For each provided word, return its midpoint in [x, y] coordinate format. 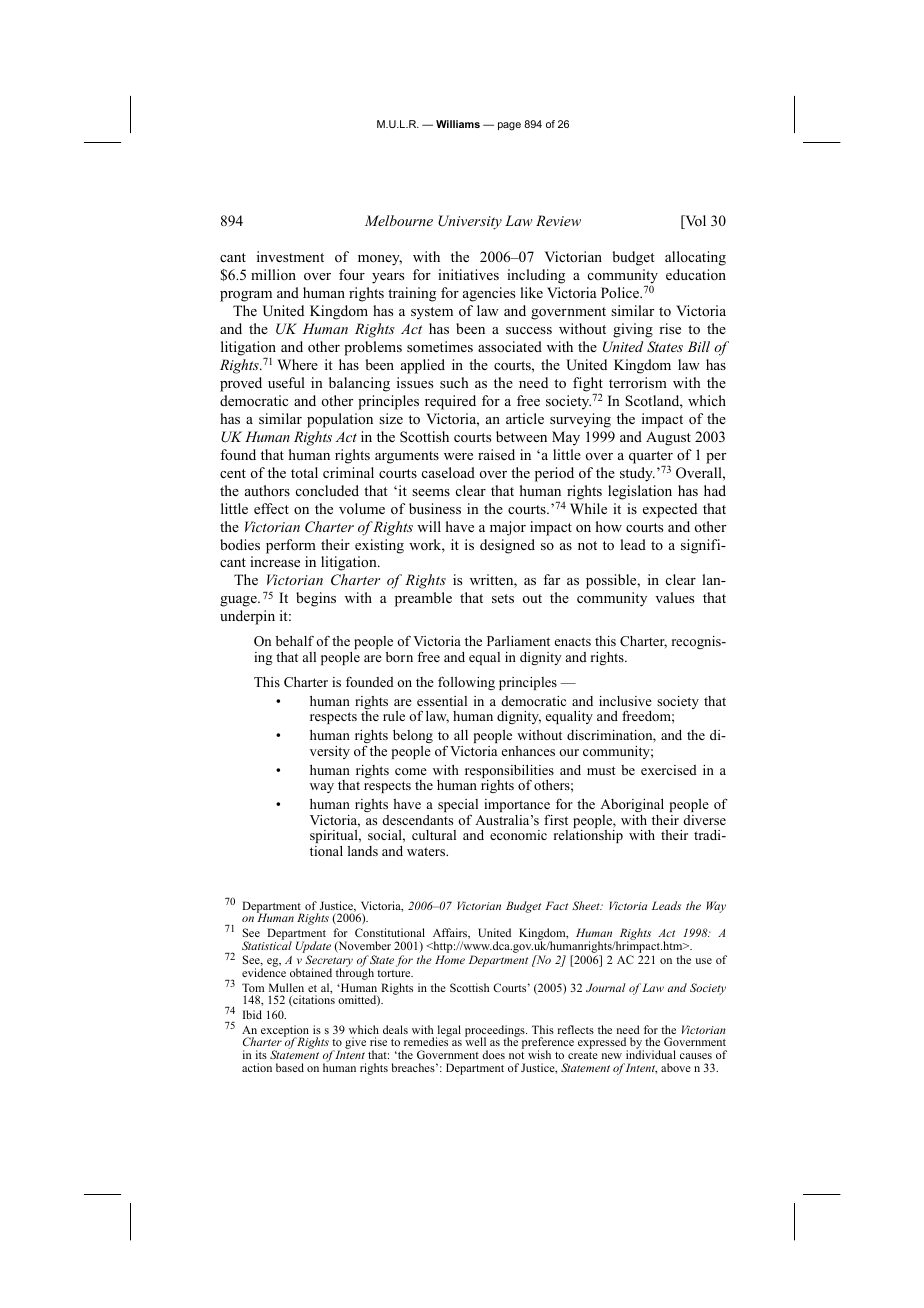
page [509, 126]
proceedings [496, 1032]
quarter [651, 458]
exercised [669, 770]
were [458, 456]
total [304, 472]
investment [290, 256]
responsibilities [509, 773]
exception [285, 1032]
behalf [295, 641]
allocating [695, 258]
